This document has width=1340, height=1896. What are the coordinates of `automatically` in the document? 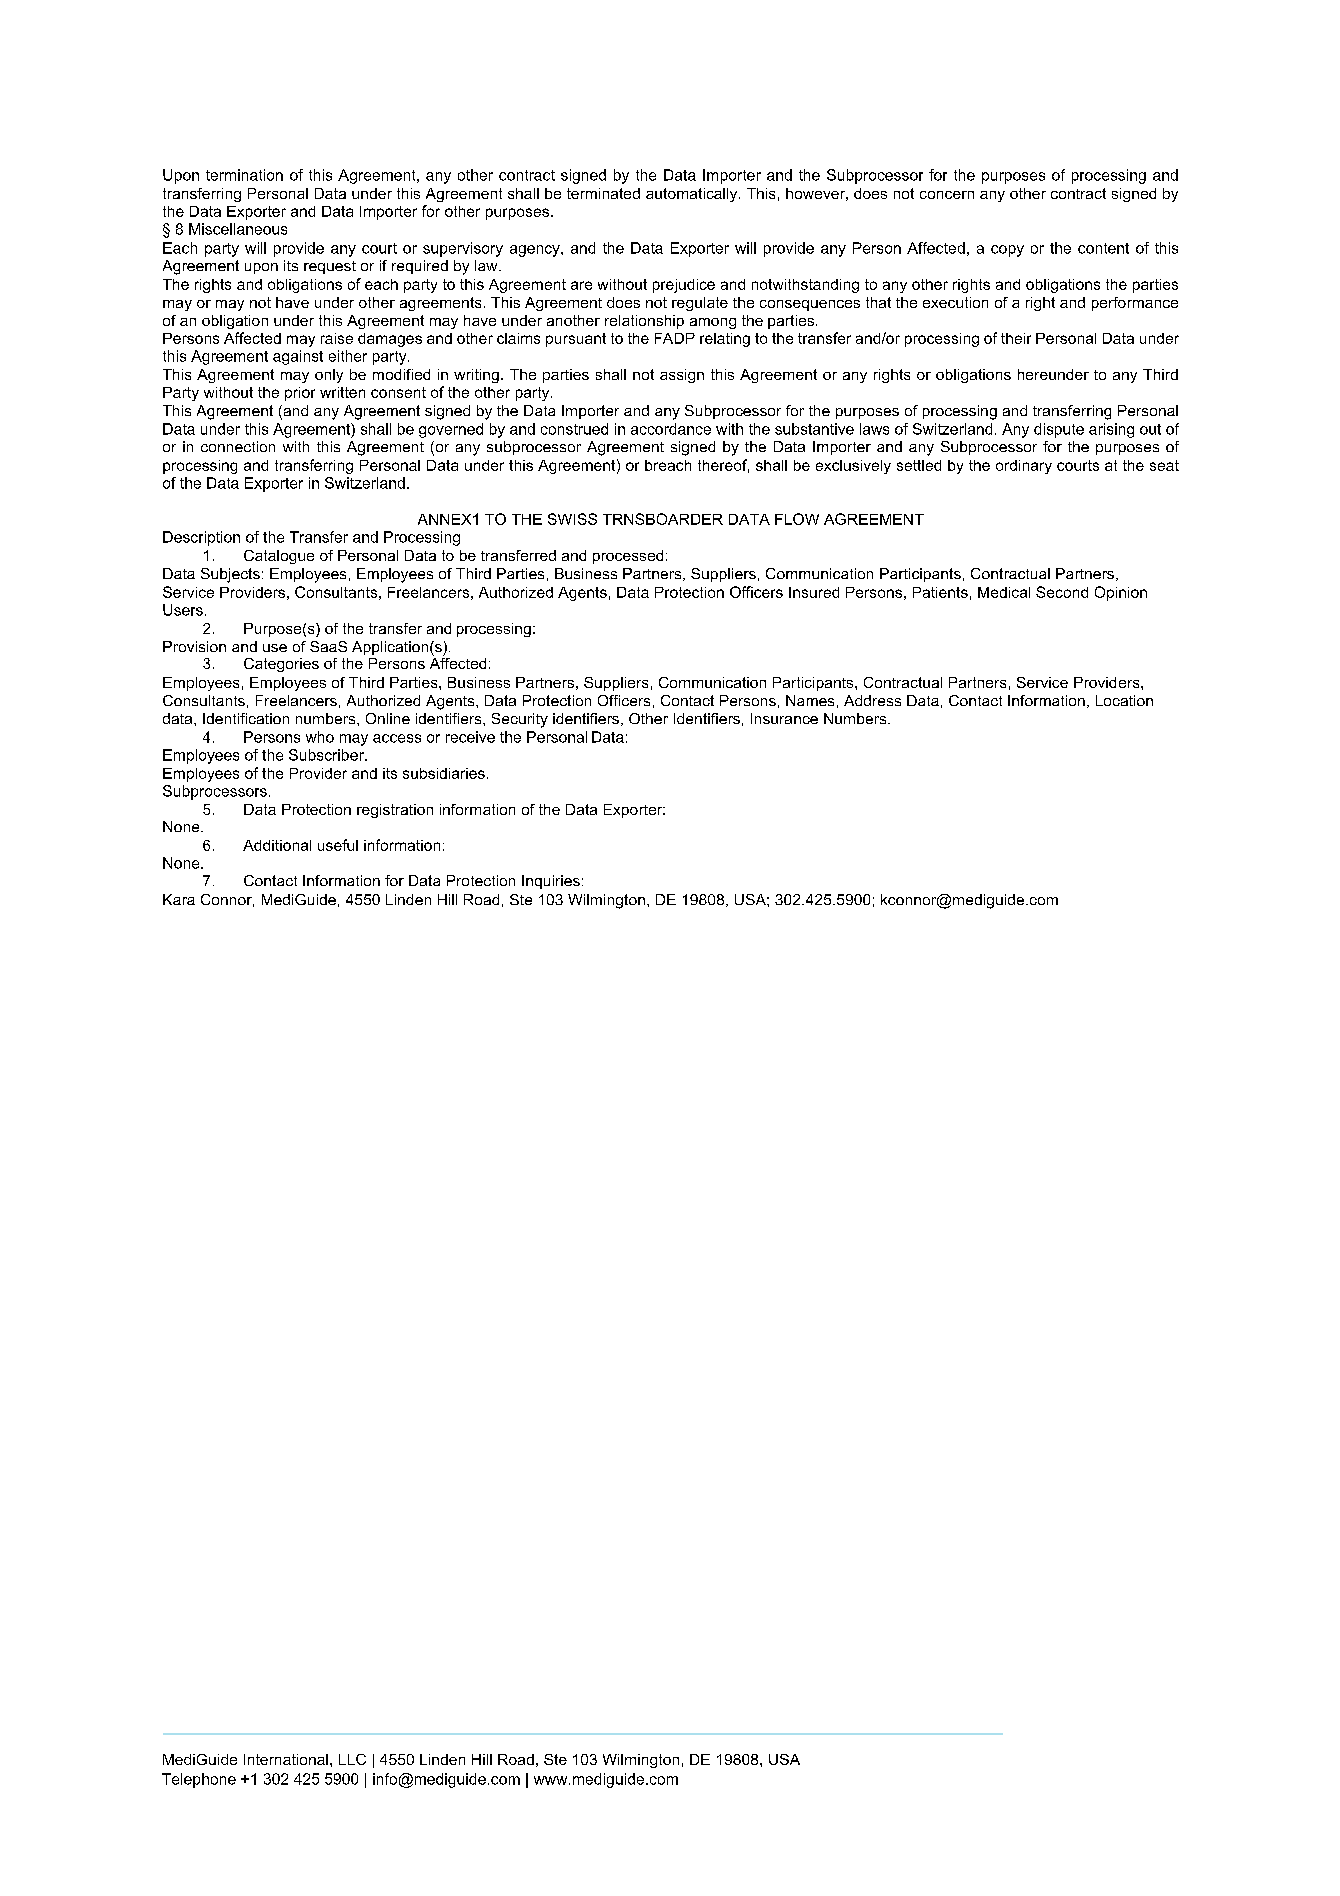 It's located at (693, 195).
